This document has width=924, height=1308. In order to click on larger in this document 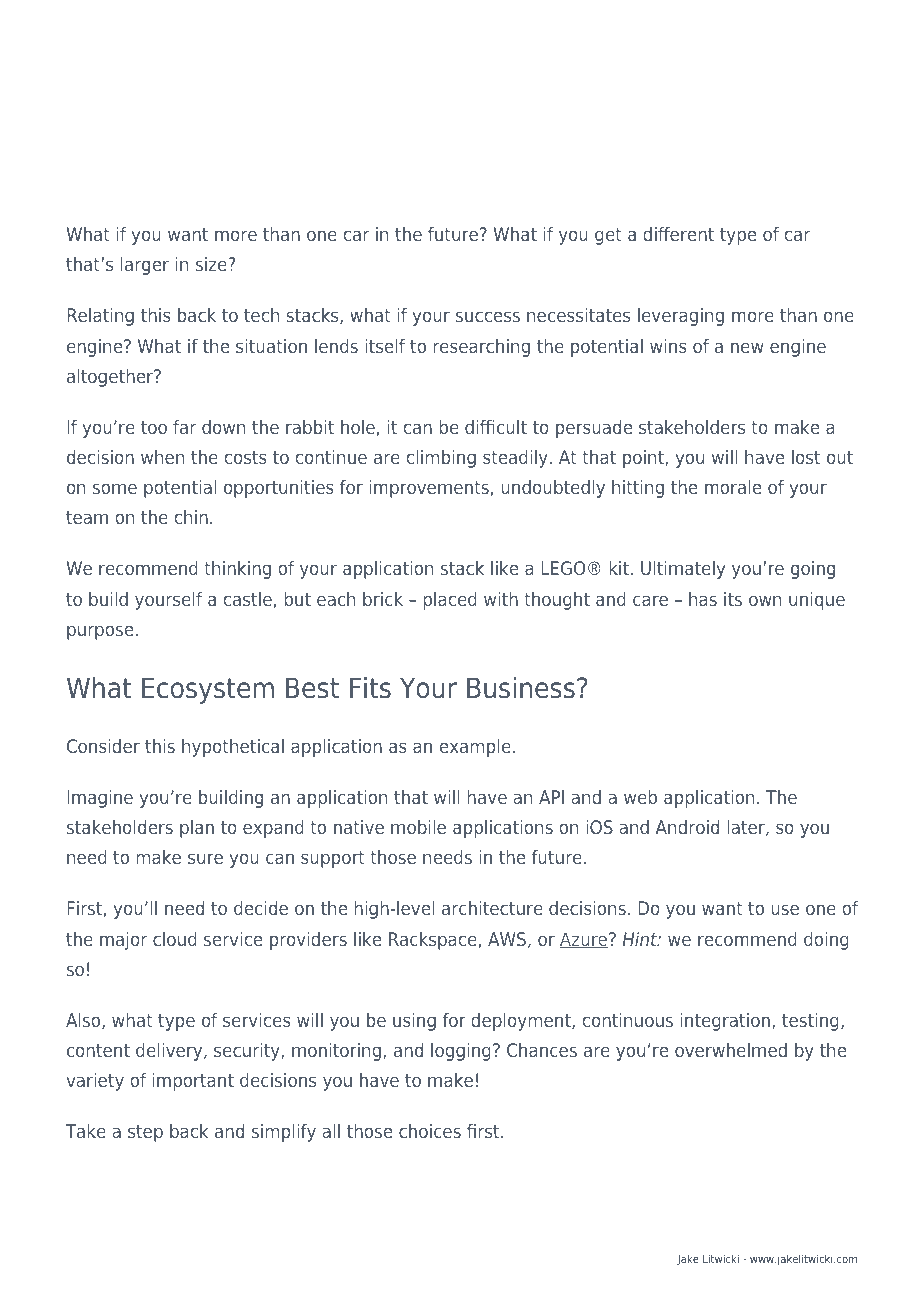, I will do `click(145, 266)`.
